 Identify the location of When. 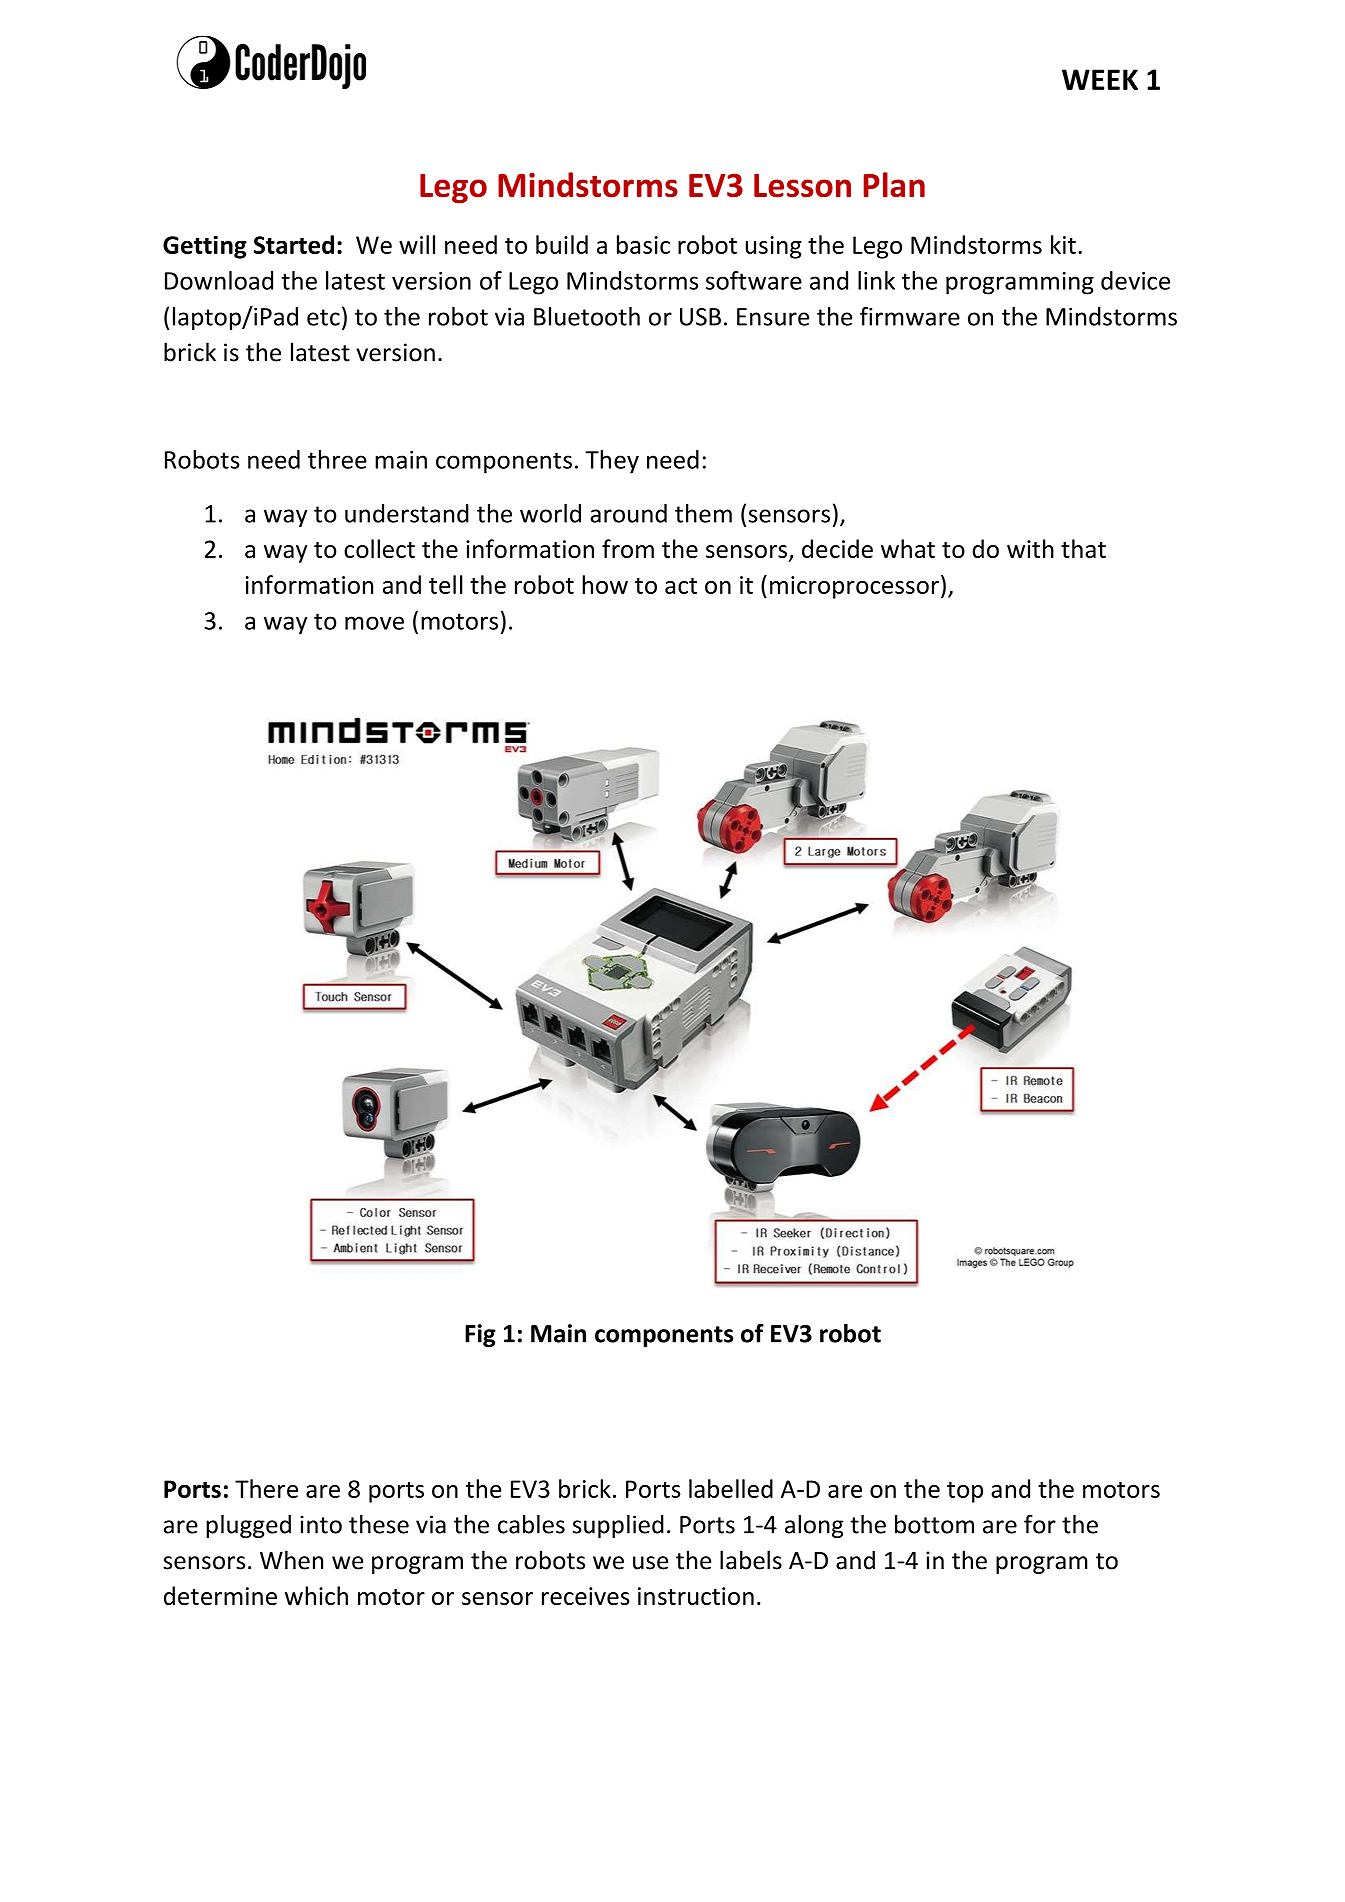
(291, 1560).
